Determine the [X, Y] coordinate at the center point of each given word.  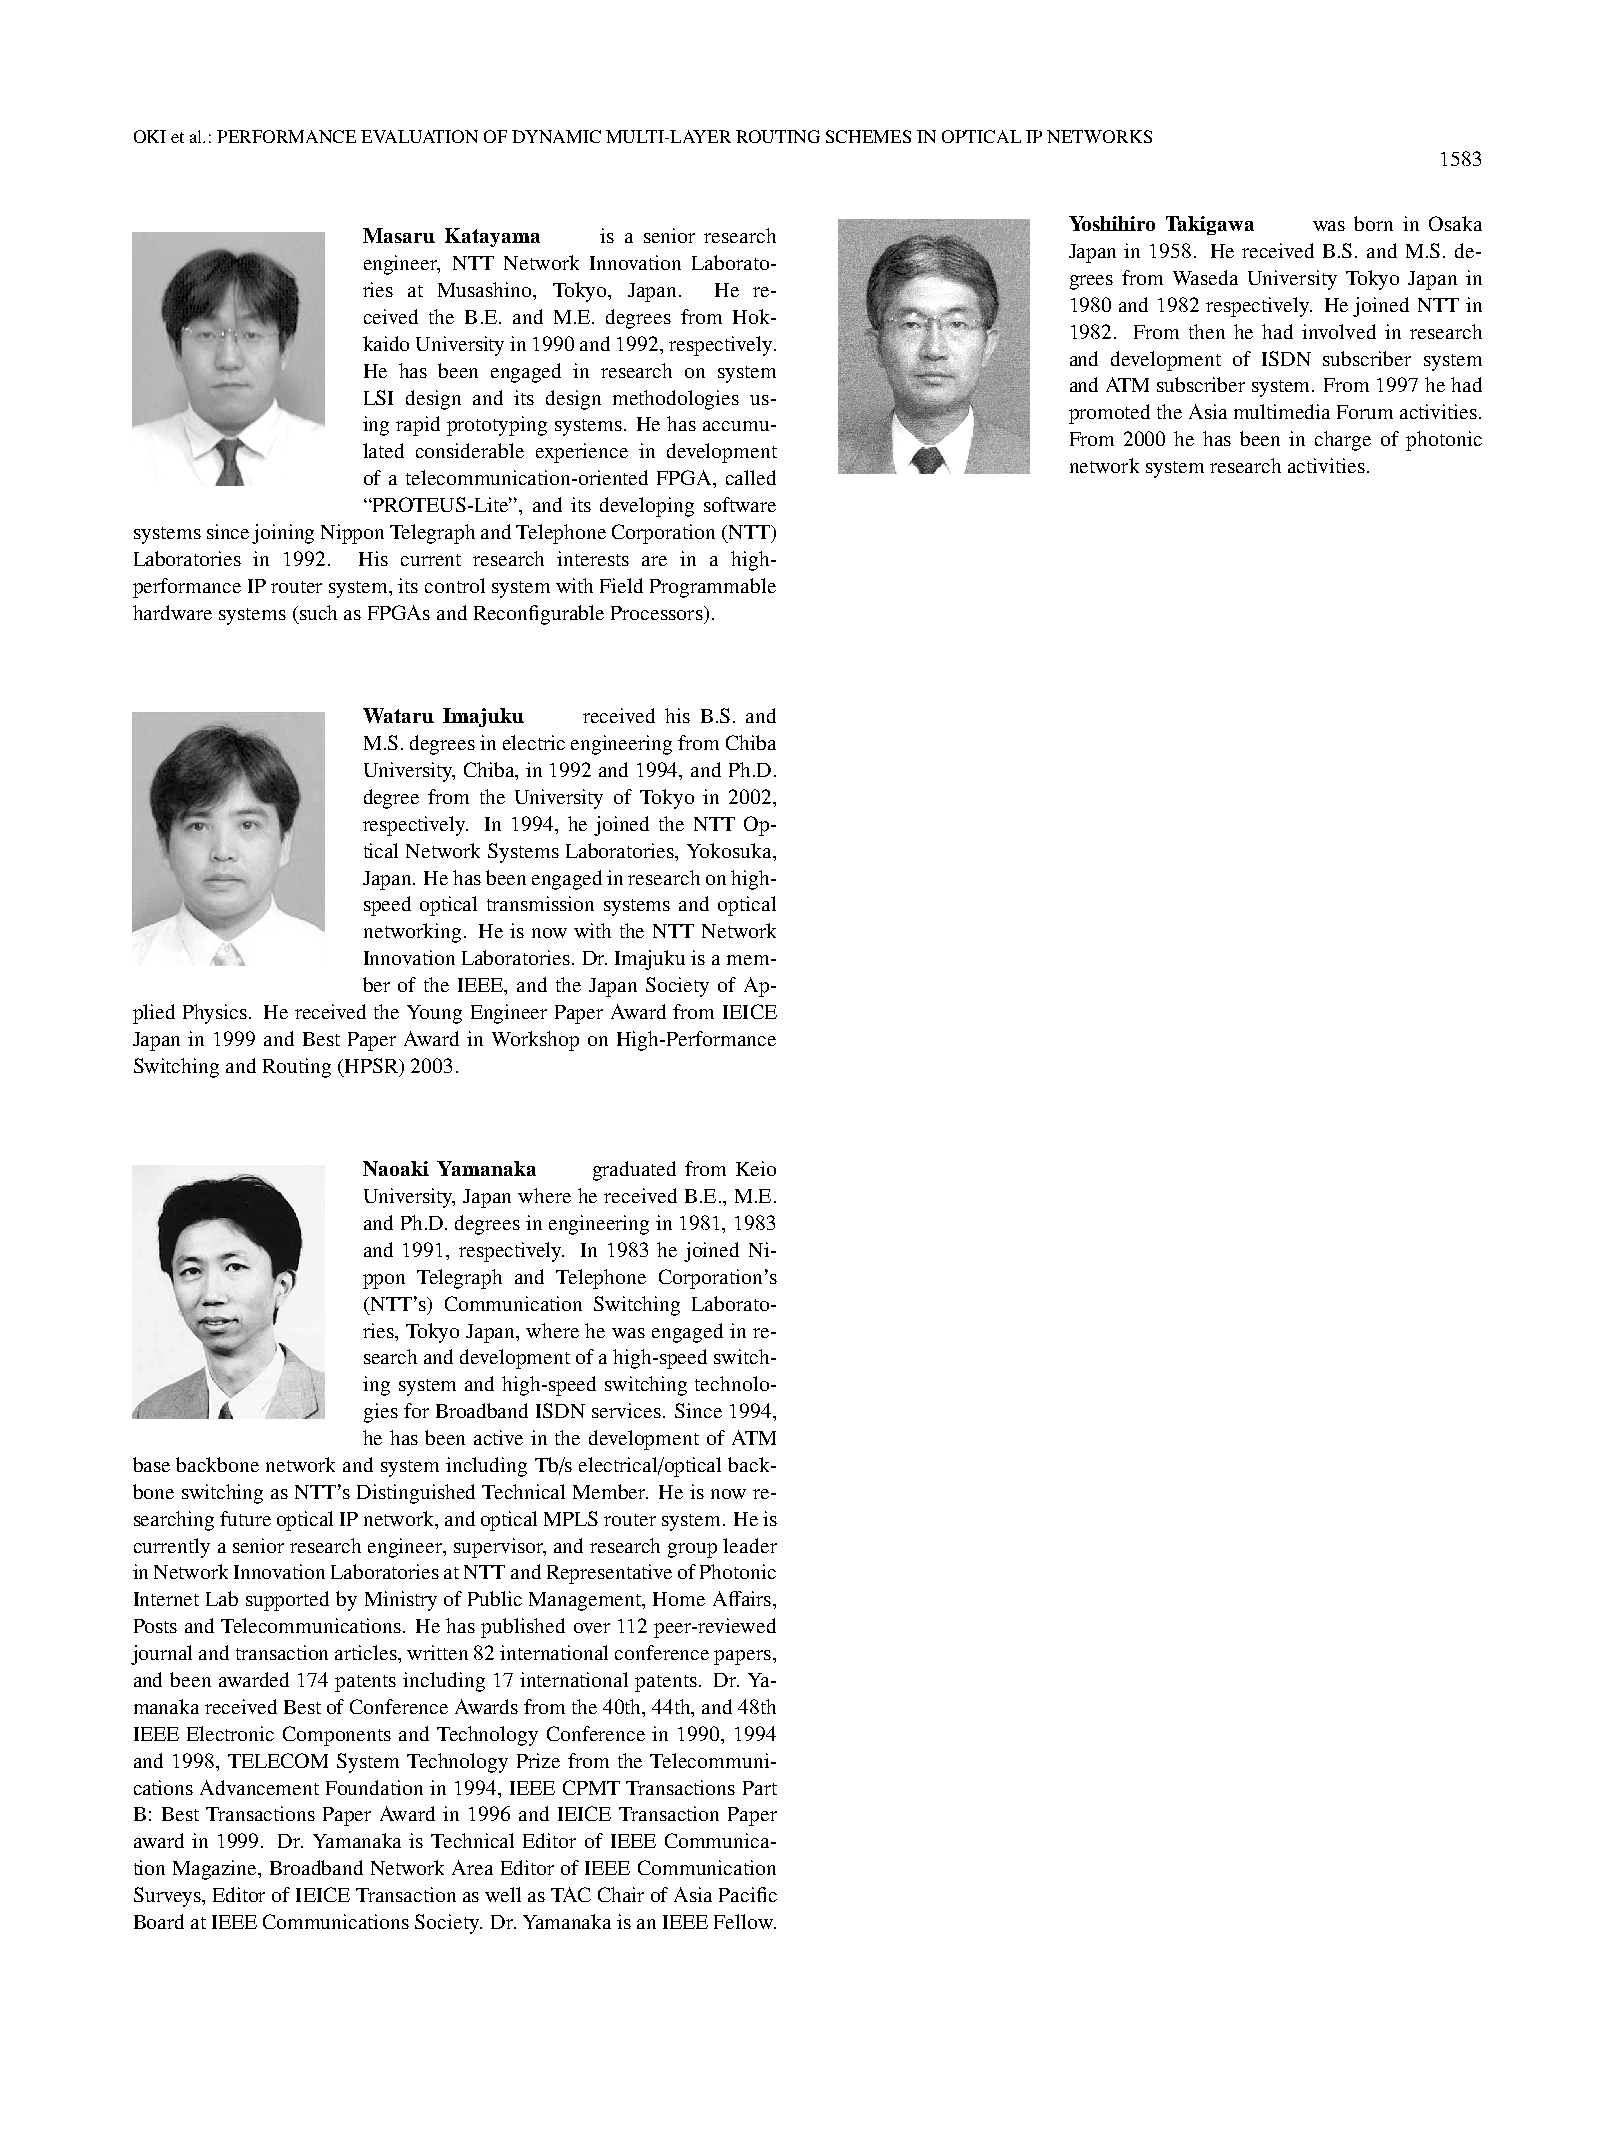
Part [760, 1788]
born [1373, 223]
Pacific [748, 1894]
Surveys [168, 1897]
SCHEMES [868, 136]
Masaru [399, 235]
